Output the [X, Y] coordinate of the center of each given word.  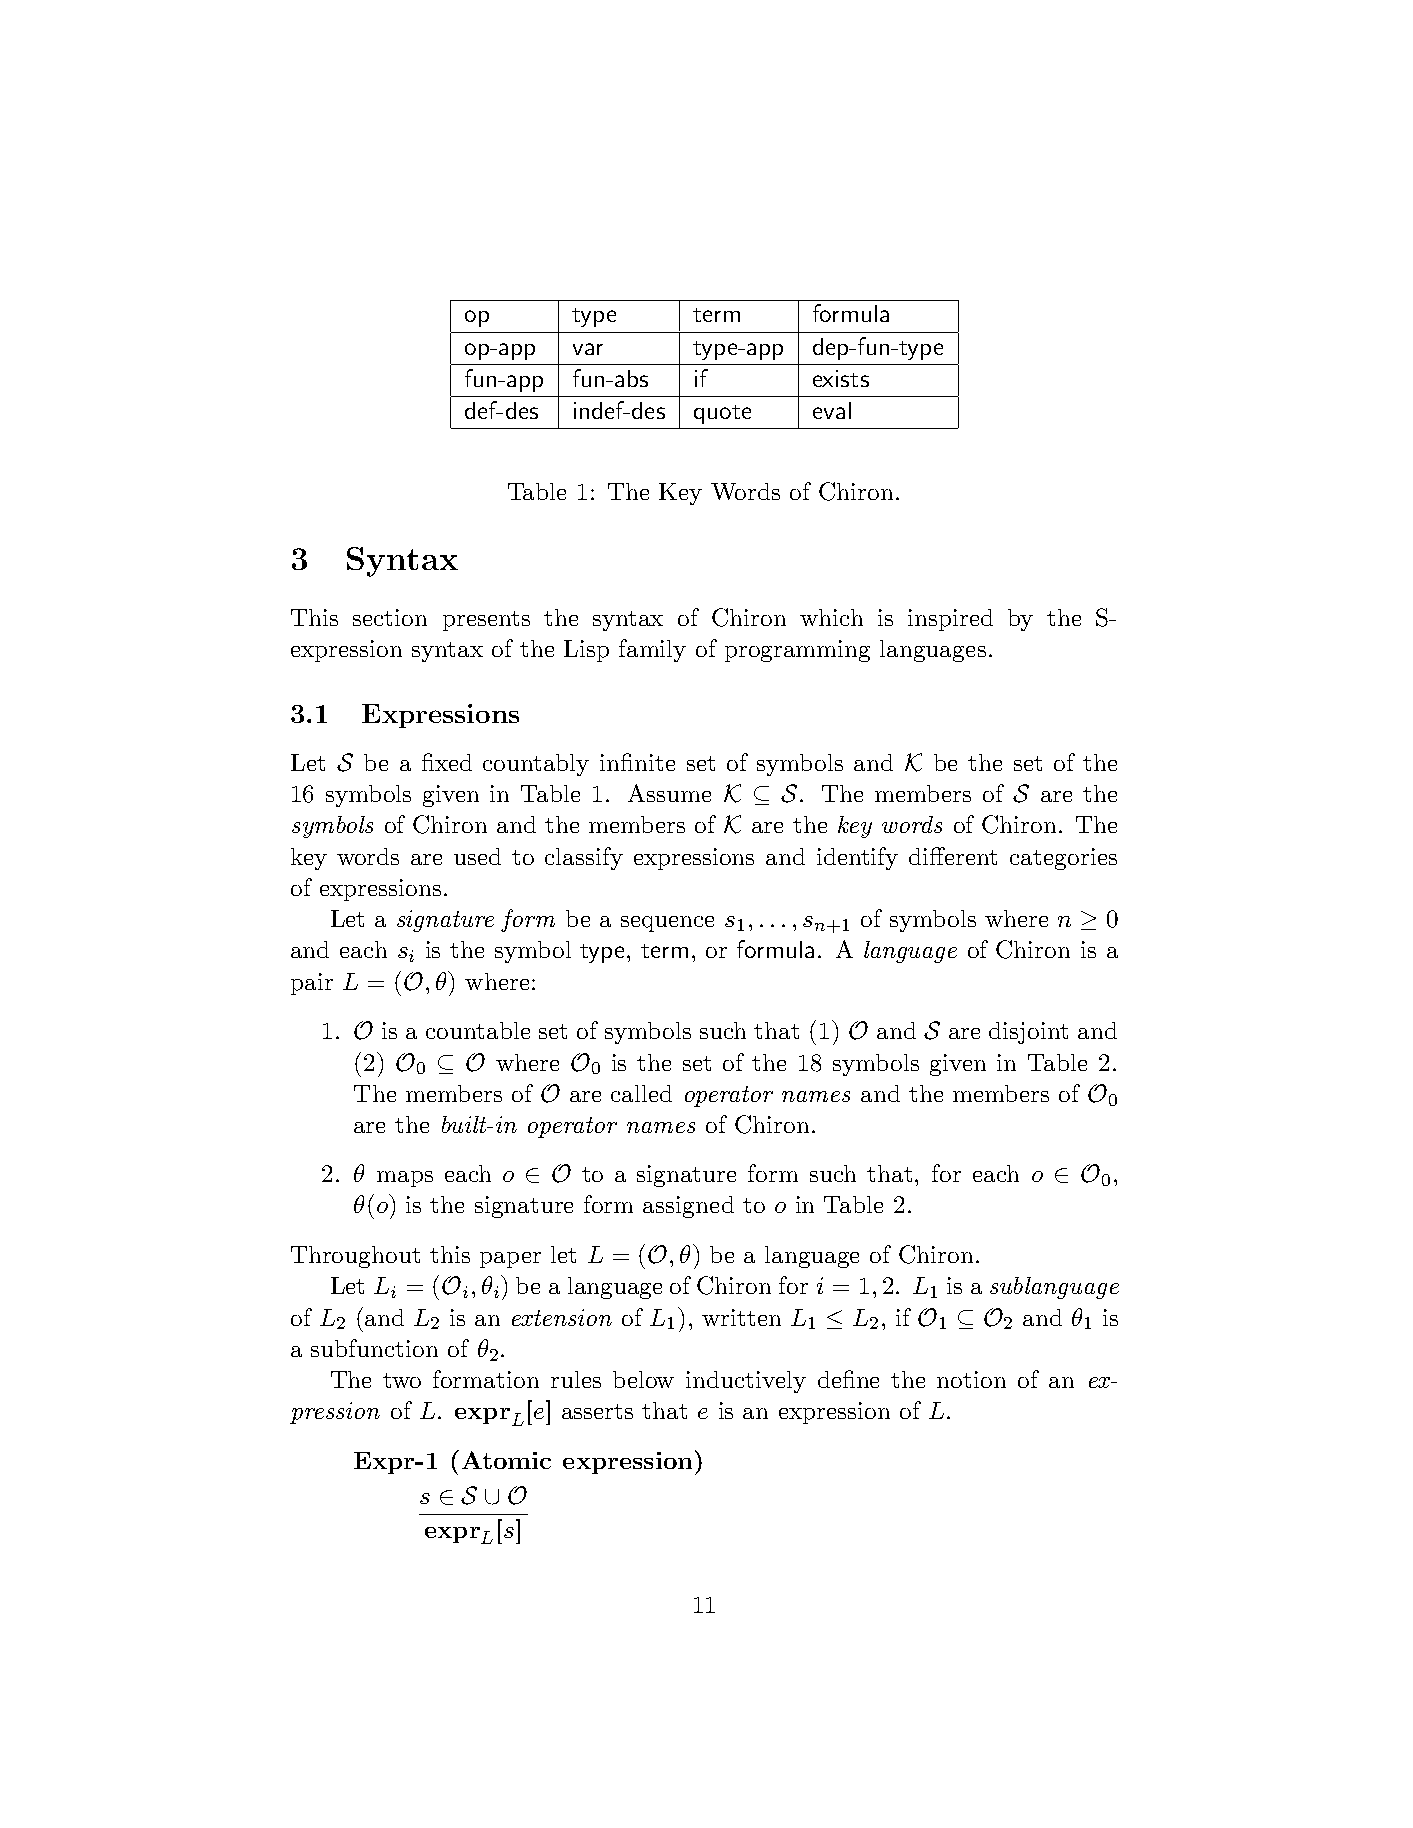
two [402, 1380]
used [477, 856]
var [588, 349]
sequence [667, 924]
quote [722, 414]
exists [841, 378]
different [953, 856]
